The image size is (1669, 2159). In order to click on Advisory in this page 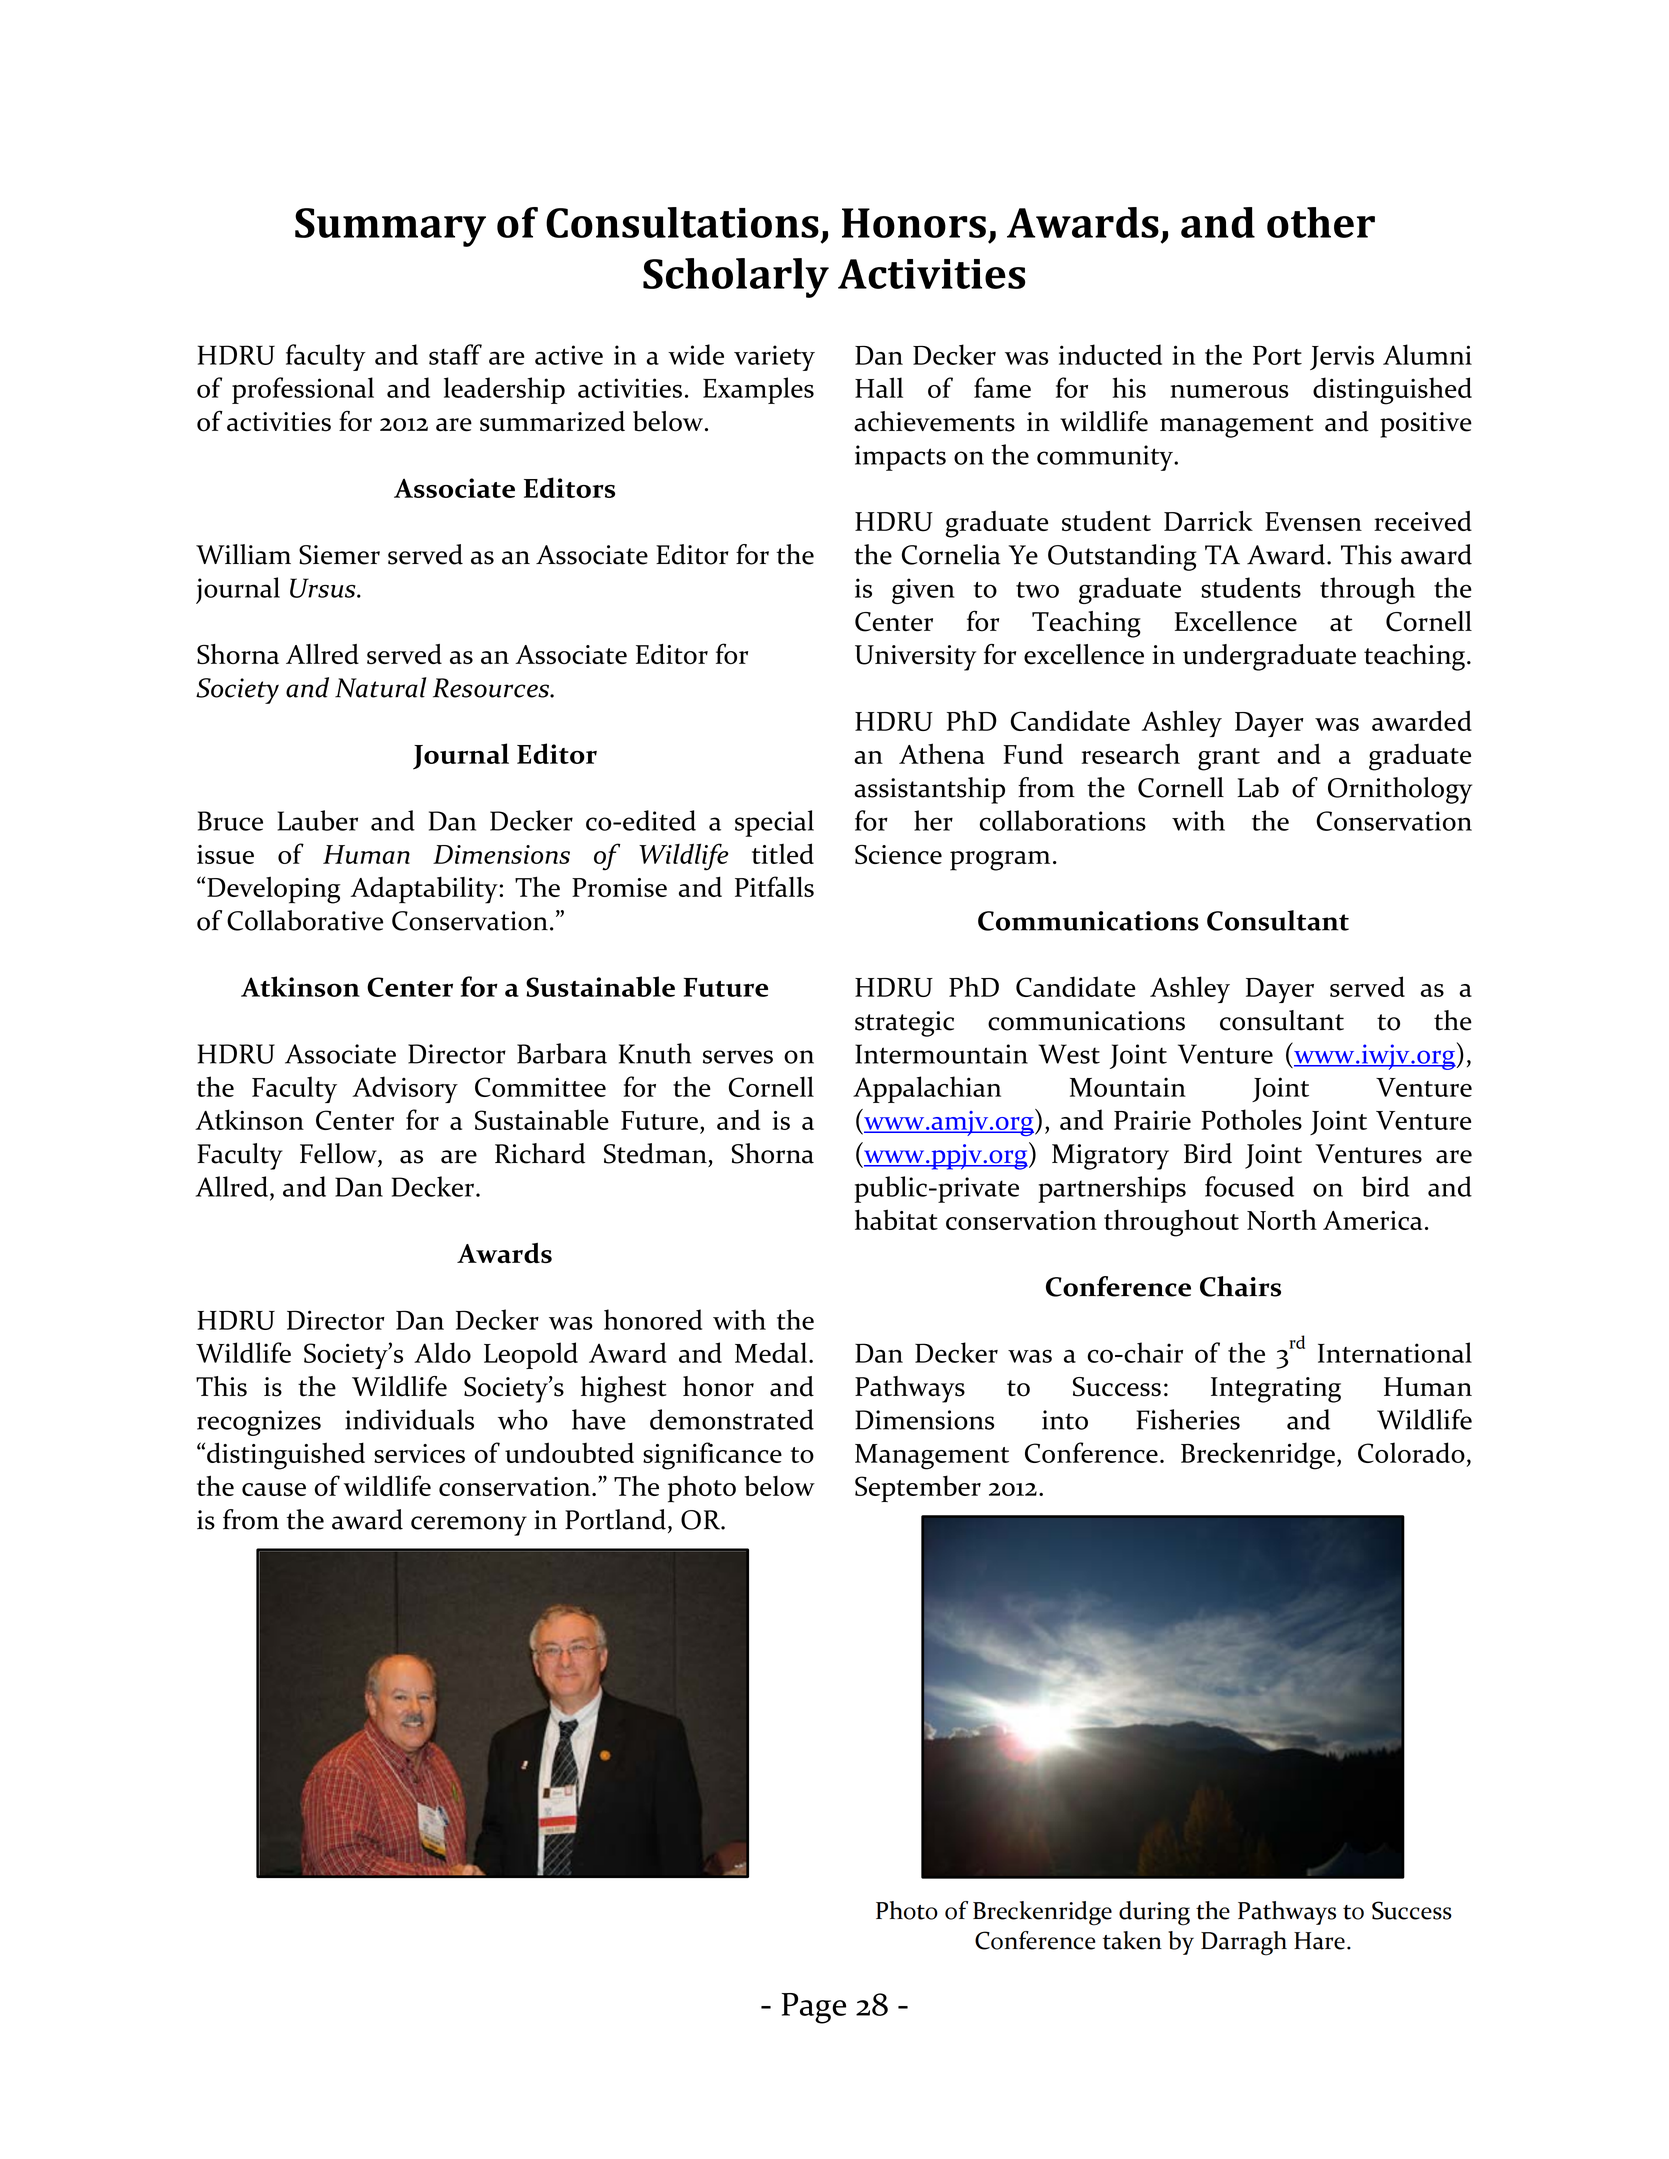, I will do `click(405, 1089)`.
